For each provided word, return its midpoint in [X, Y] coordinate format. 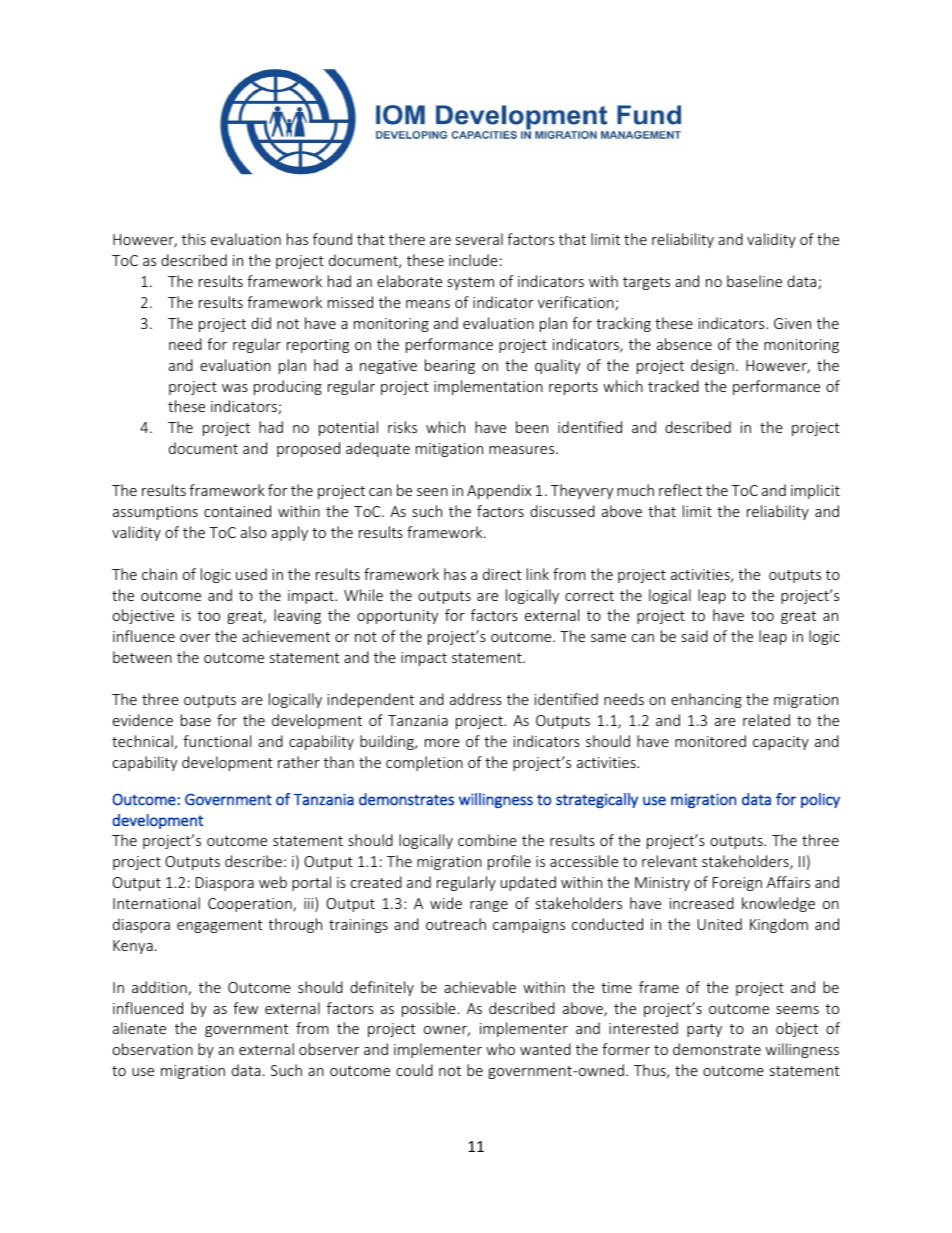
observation [153, 1049]
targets [646, 283]
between [142, 657]
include [473, 260]
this [194, 239]
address [476, 699]
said [694, 636]
